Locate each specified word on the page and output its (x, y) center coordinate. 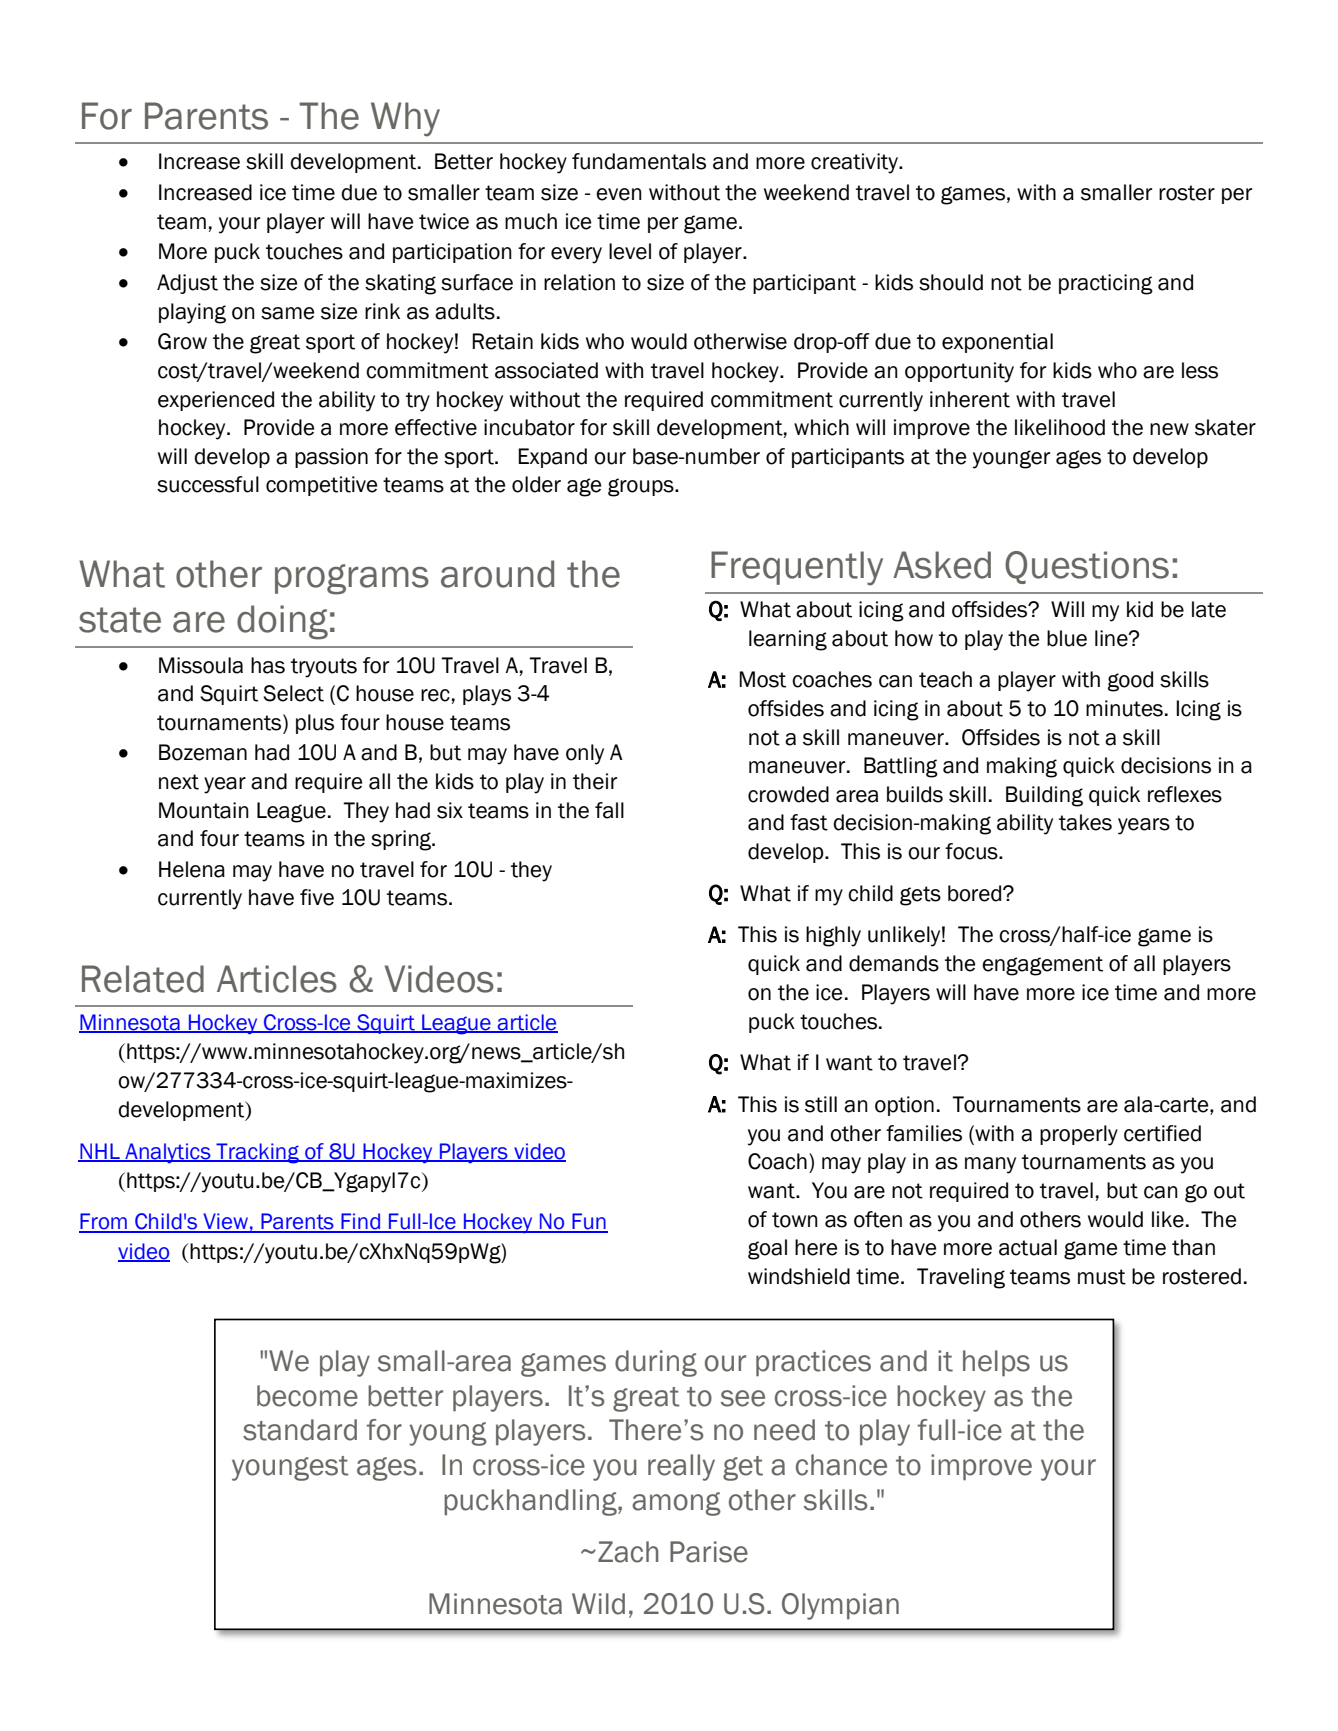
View (225, 1222)
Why (405, 119)
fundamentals (639, 161)
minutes (1124, 708)
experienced (216, 401)
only (585, 754)
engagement (1042, 966)
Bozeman (203, 752)
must (1102, 1277)
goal (767, 1249)
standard (300, 1430)
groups (642, 487)
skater (1225, 427)
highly (833, 936)
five (317, 897)
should (951, 282)
